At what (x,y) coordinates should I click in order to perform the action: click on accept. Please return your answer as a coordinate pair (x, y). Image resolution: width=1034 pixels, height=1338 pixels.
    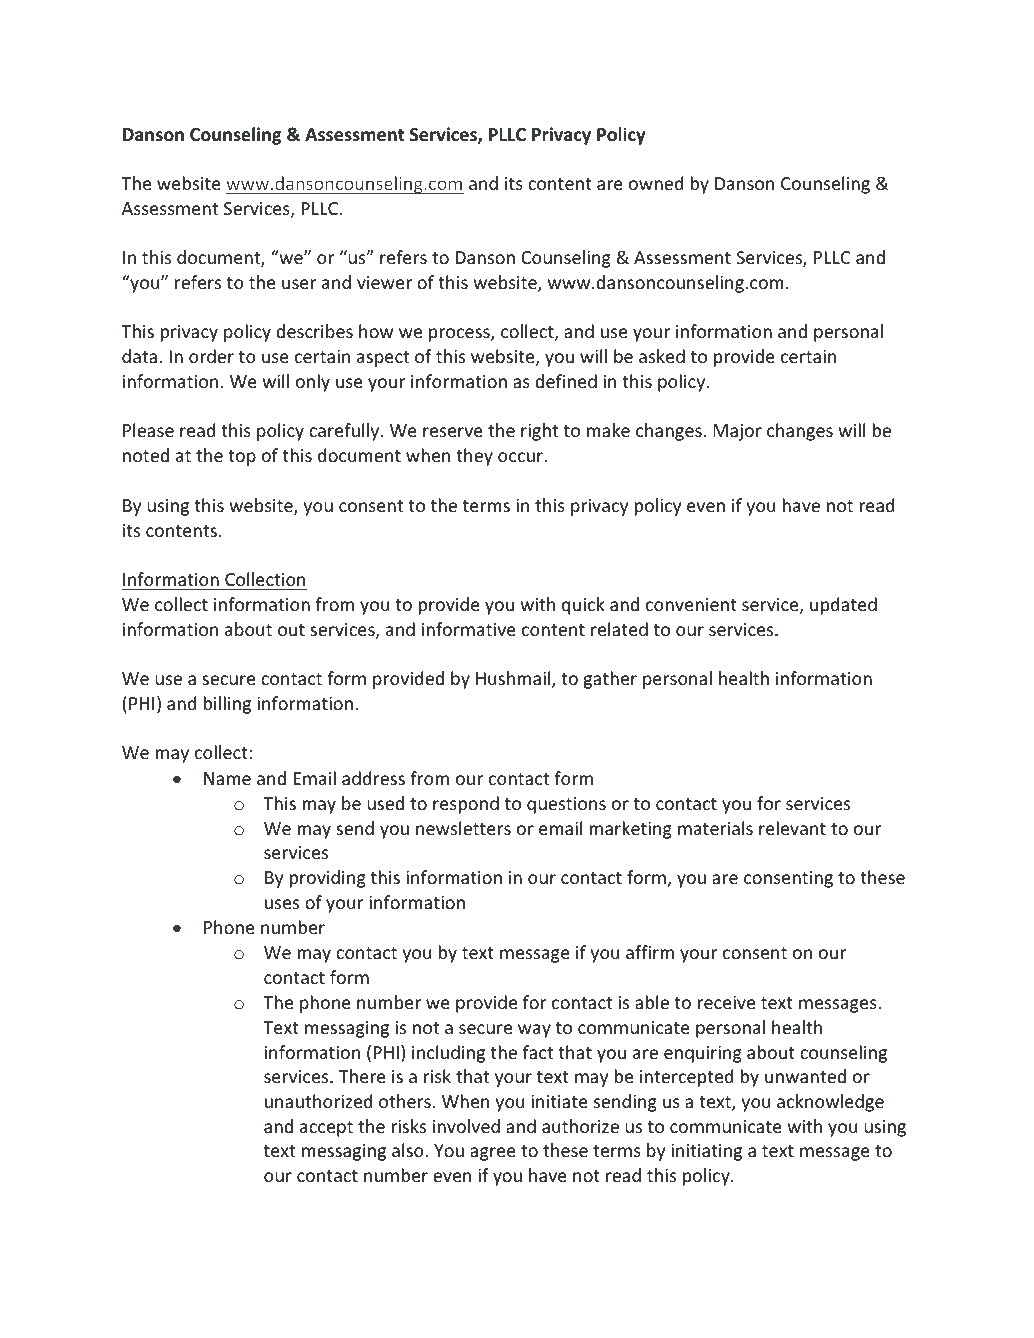
    Looking at the image, I should click on (326, 1129).
